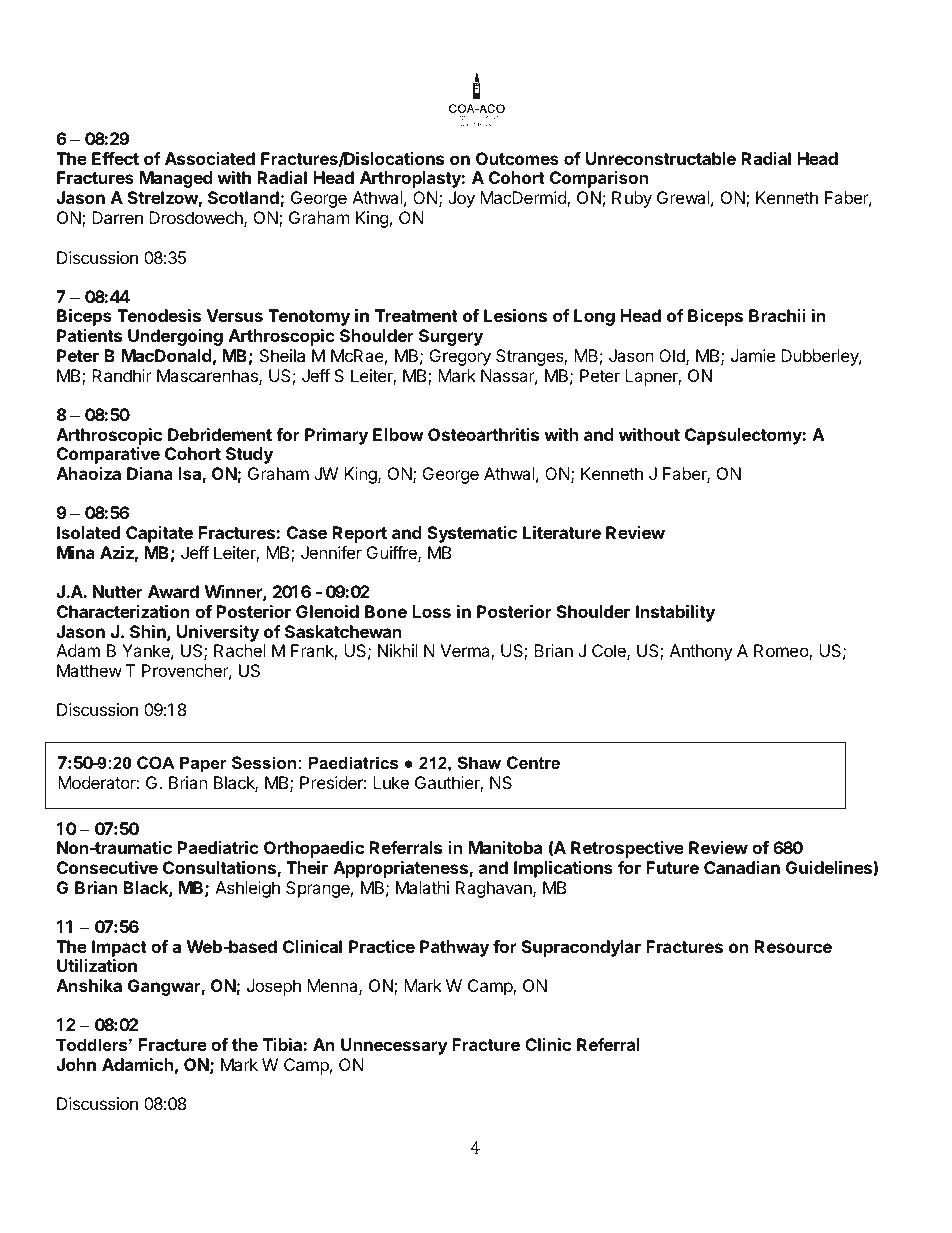 This document has width=952, height=1233. Describe the element at coordinates (176, 179) in the document. I see `Managed` at that location.
